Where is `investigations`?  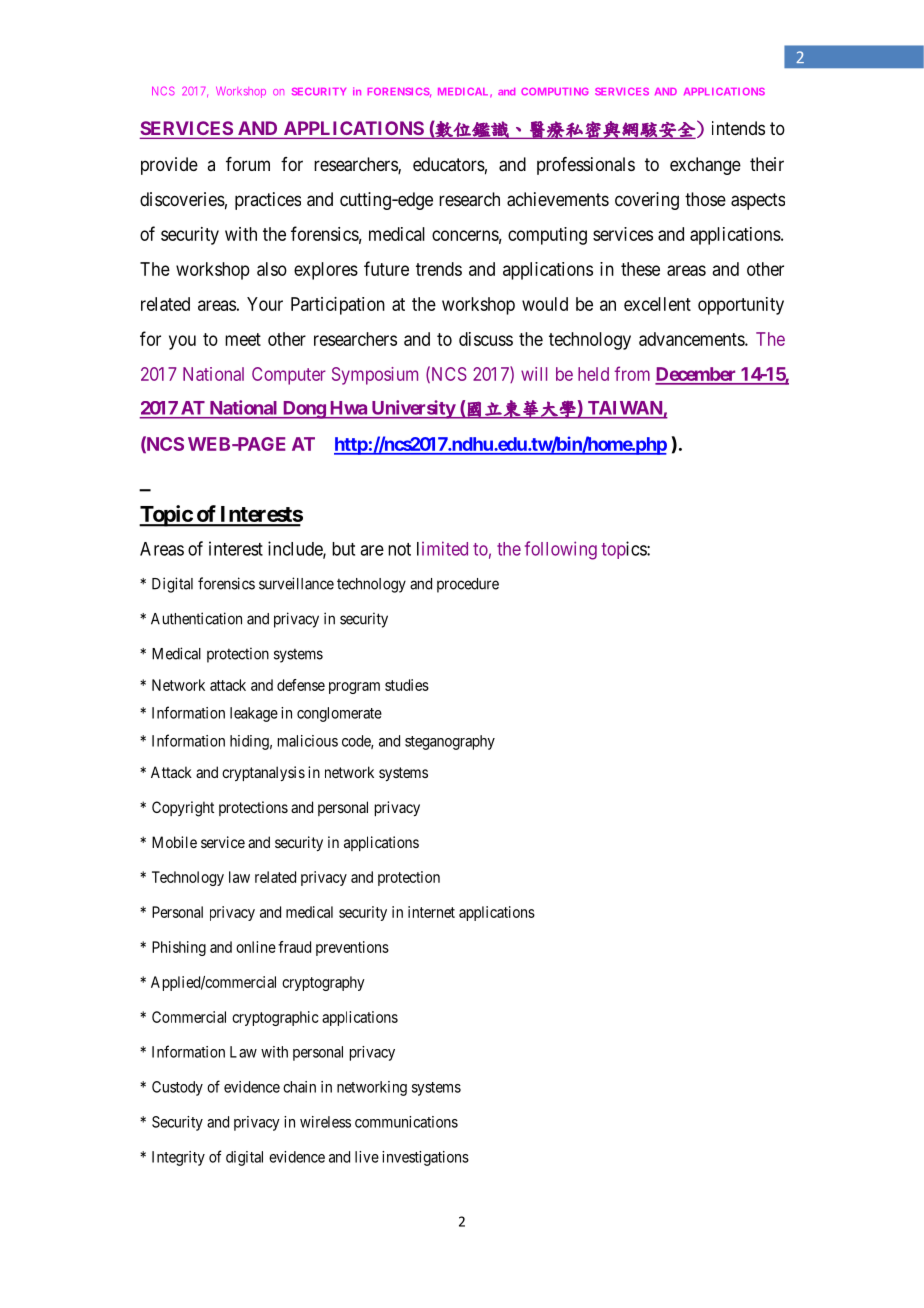 investigations is located at coordinates (425, 1158).
